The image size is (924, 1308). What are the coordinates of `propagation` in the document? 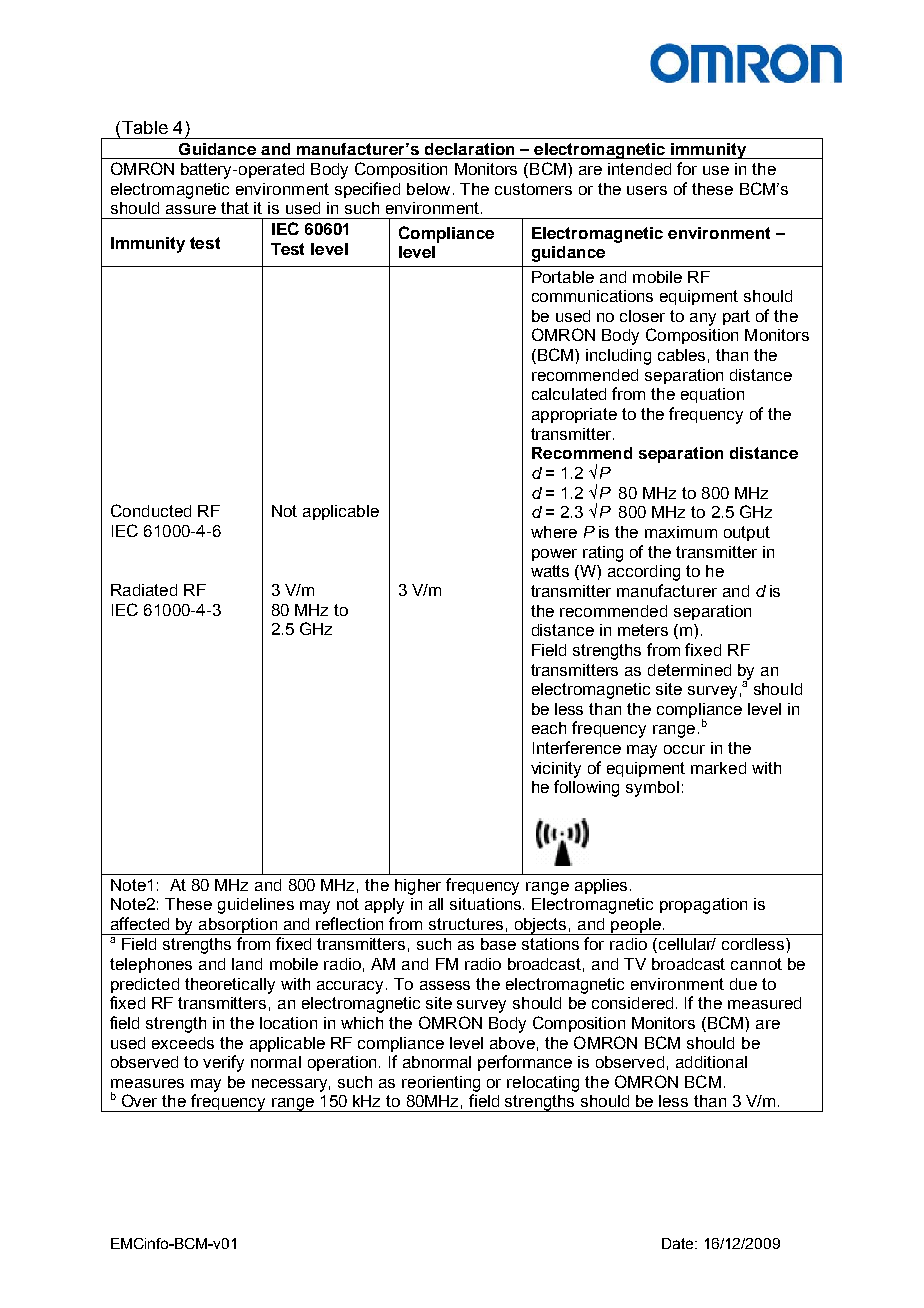 It's located at (703, 906).
